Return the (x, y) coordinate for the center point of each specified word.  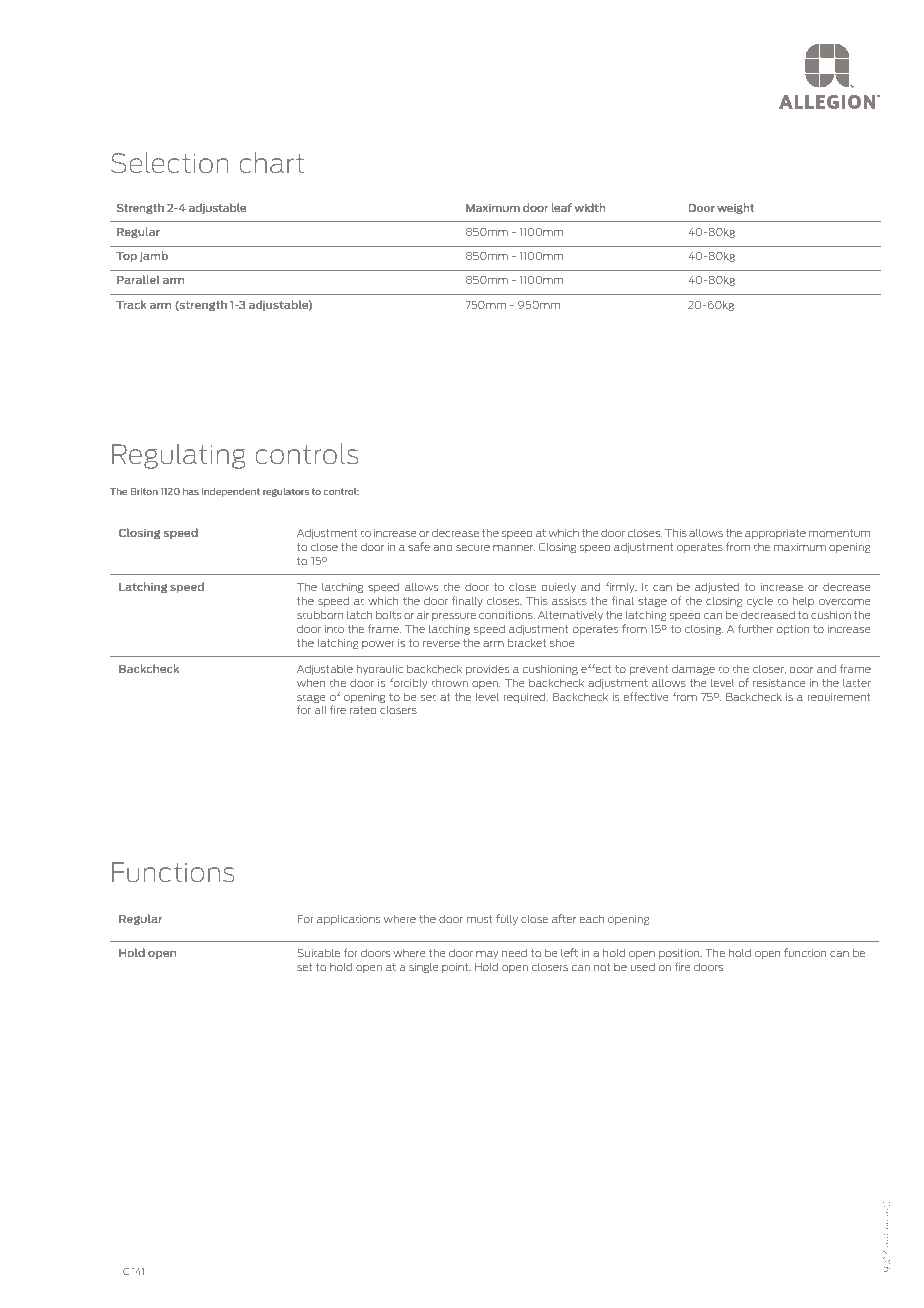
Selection (170, 162)
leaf (562, 207)
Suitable (318, 952)
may (487, 955)
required (526, 698)
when (311, 682)
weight (735, 208)
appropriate (775, 534)
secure (473, 548)
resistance (779, 683)
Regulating (179, 456)
